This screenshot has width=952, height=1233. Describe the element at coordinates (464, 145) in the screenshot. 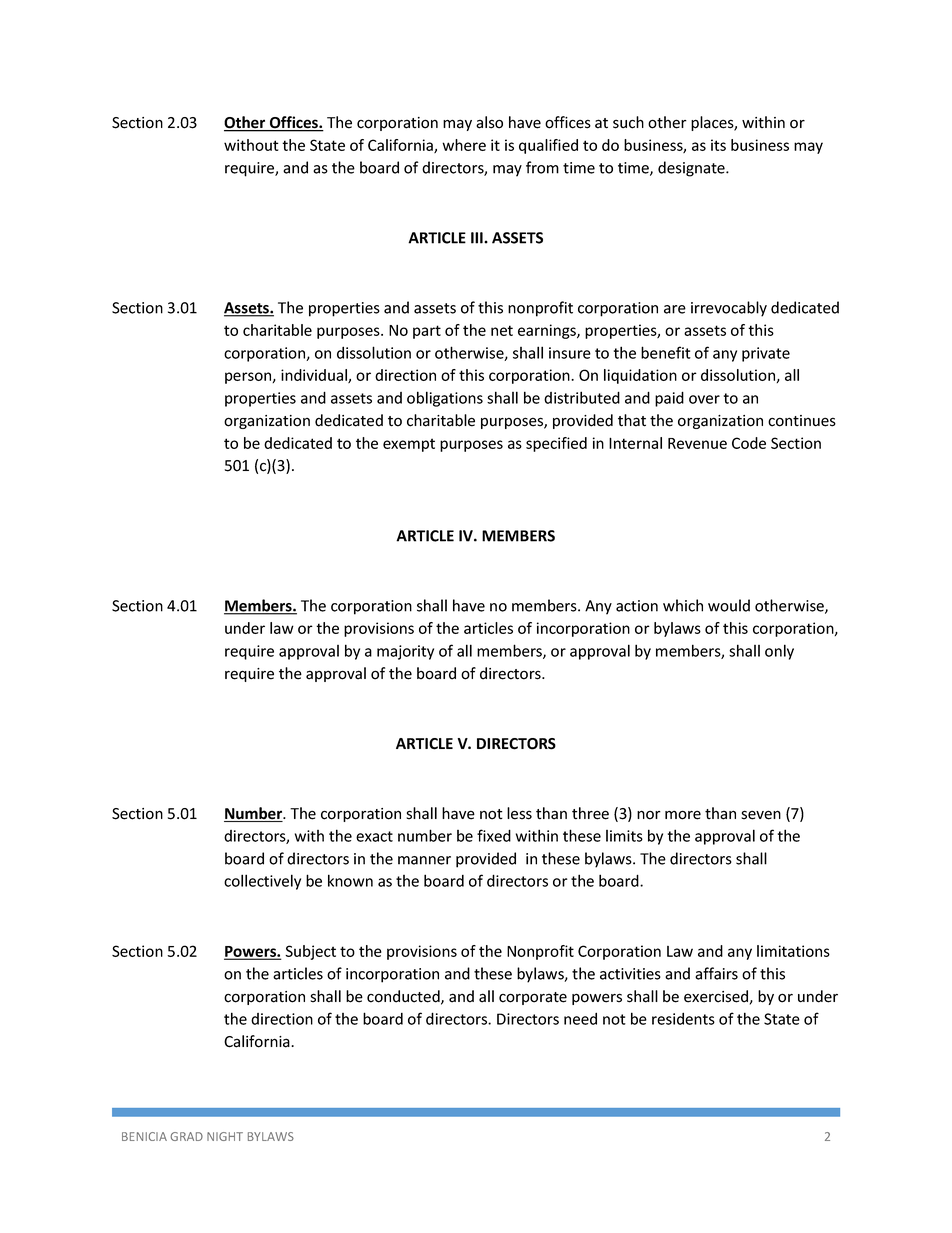

I see `where` at that location.
